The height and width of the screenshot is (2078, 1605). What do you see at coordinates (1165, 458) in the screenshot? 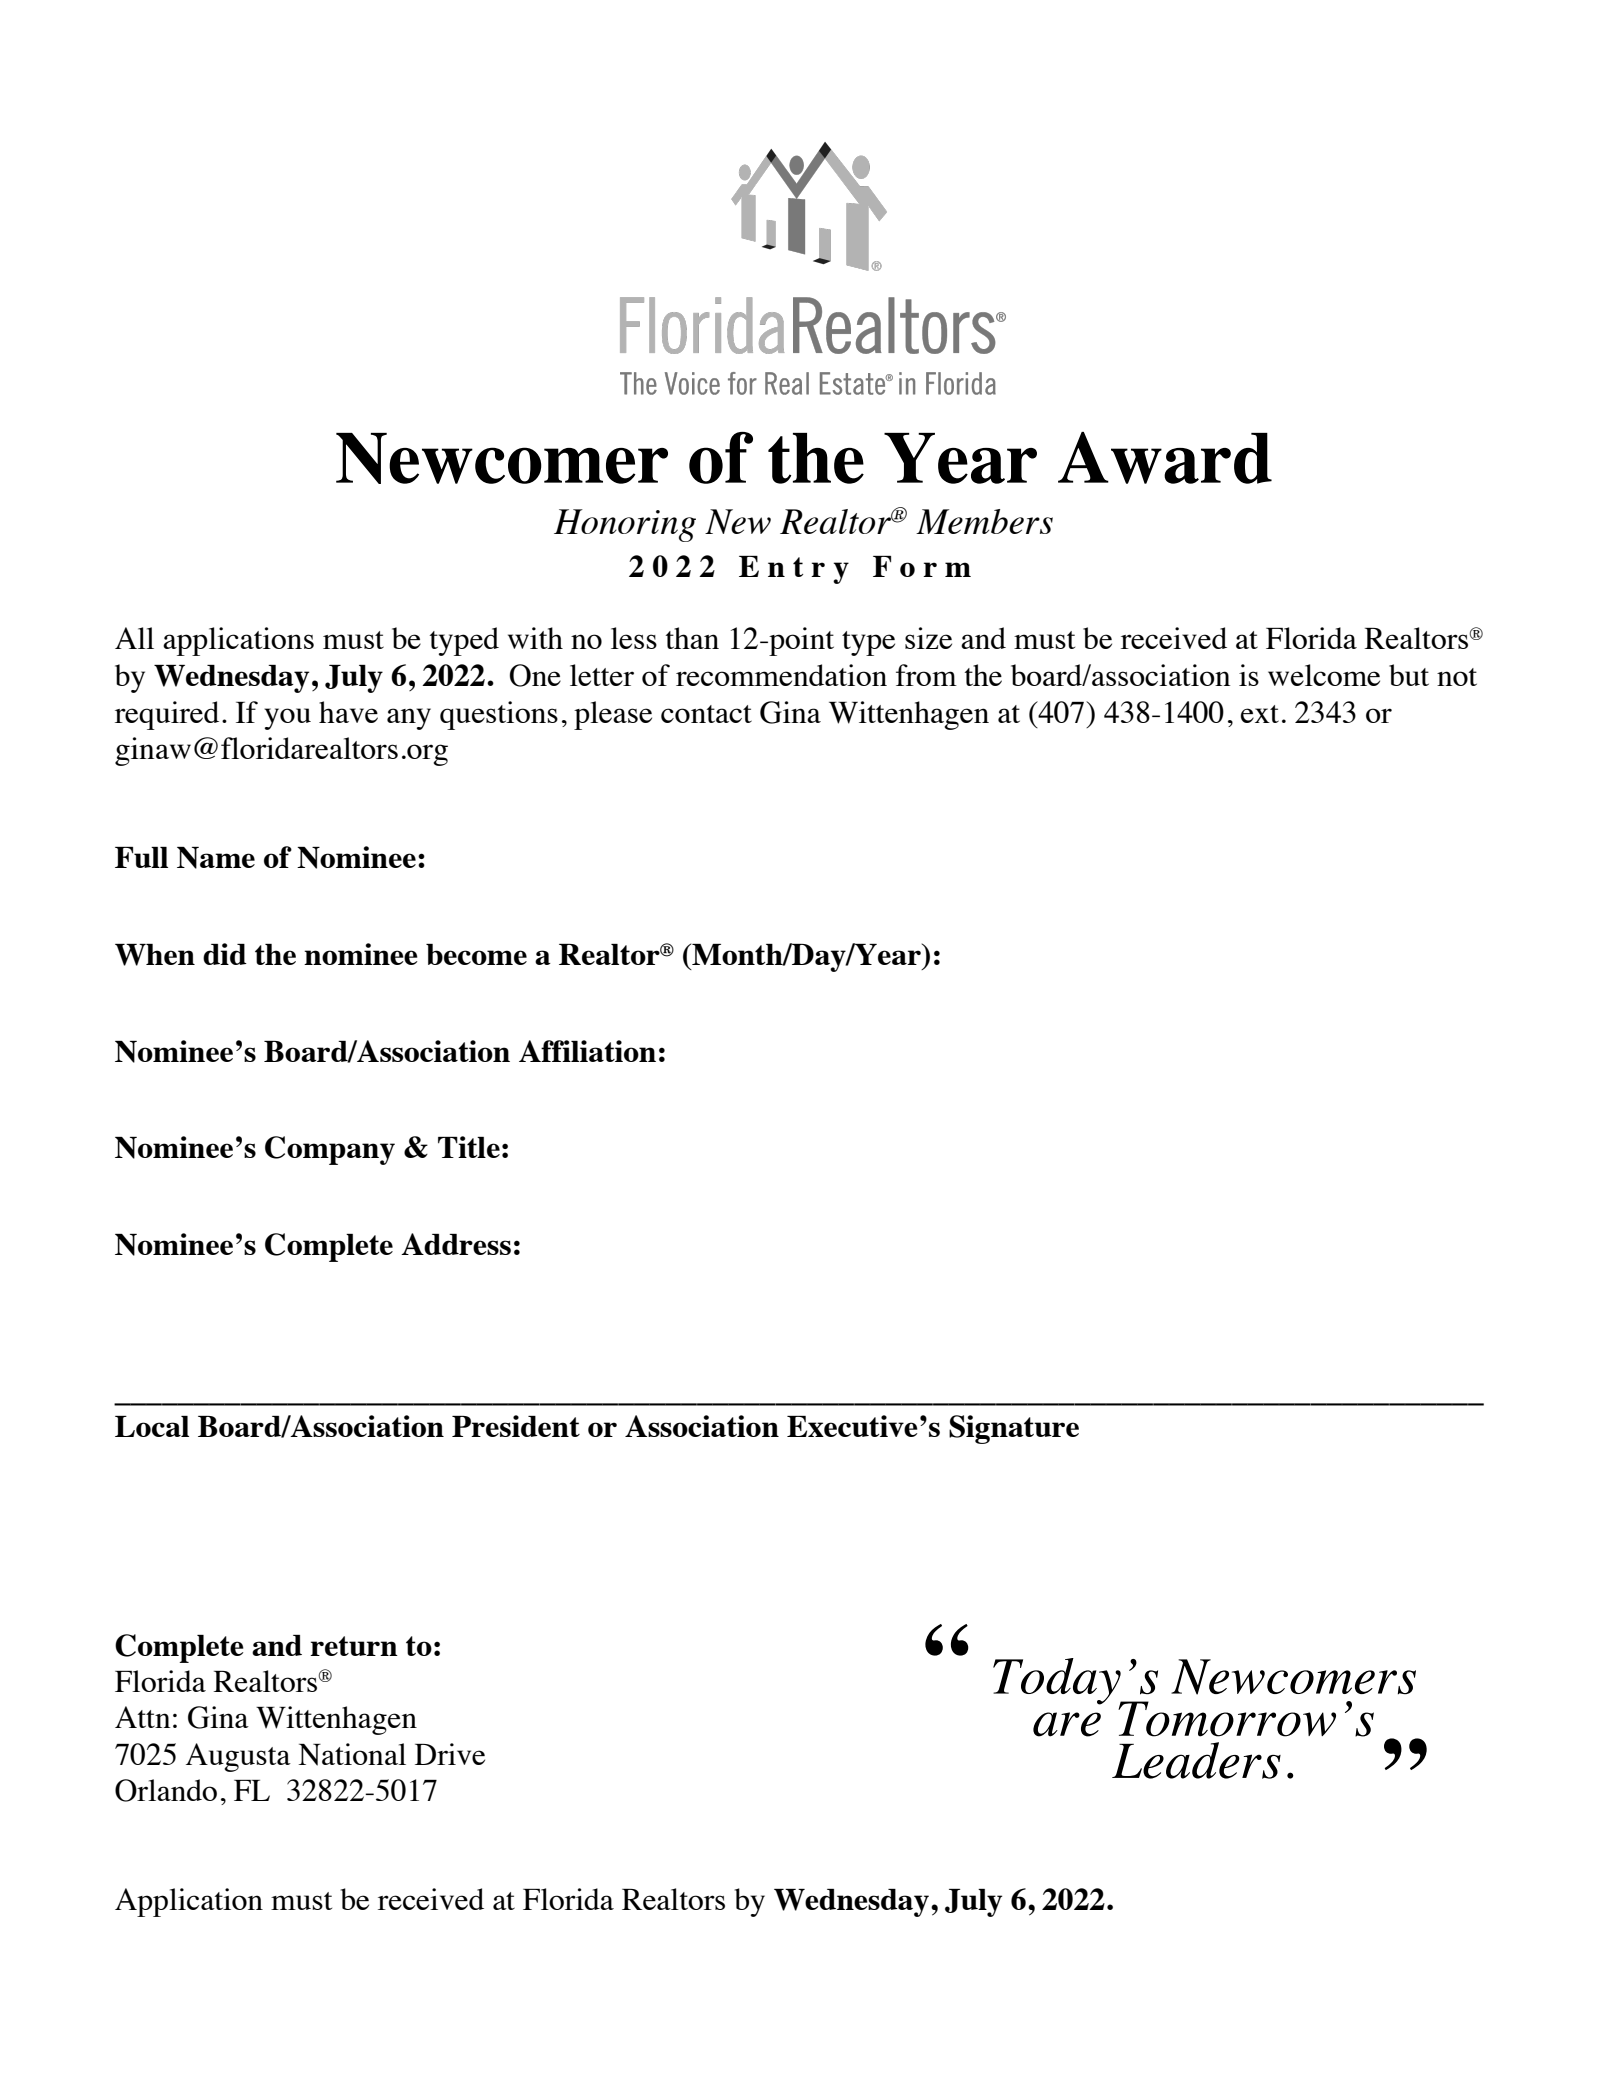
I see `Award` at bounding box center [1165, 458].
